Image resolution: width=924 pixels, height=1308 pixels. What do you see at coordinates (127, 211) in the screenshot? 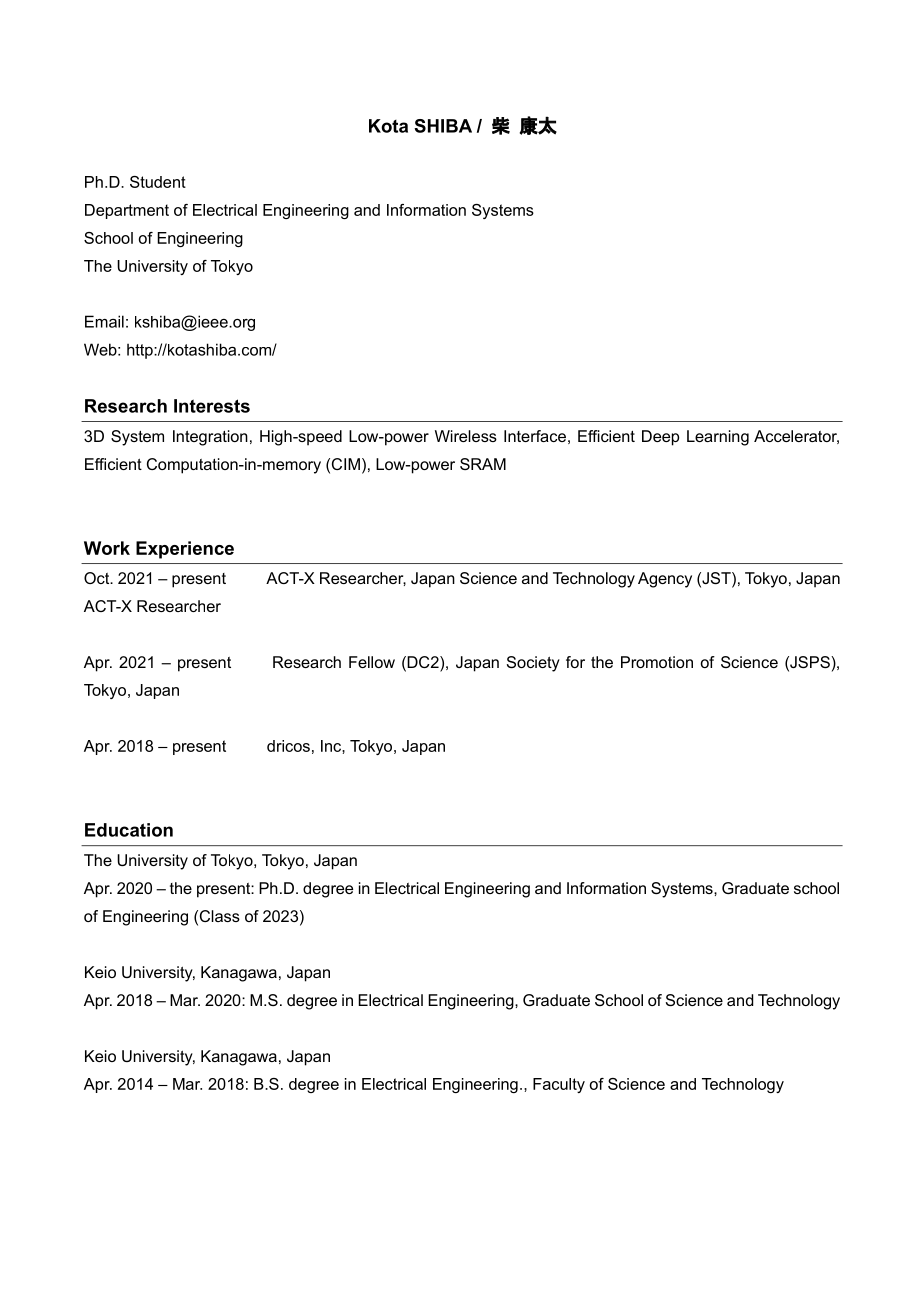
I see `Department` at bounding box center [127, 211].
